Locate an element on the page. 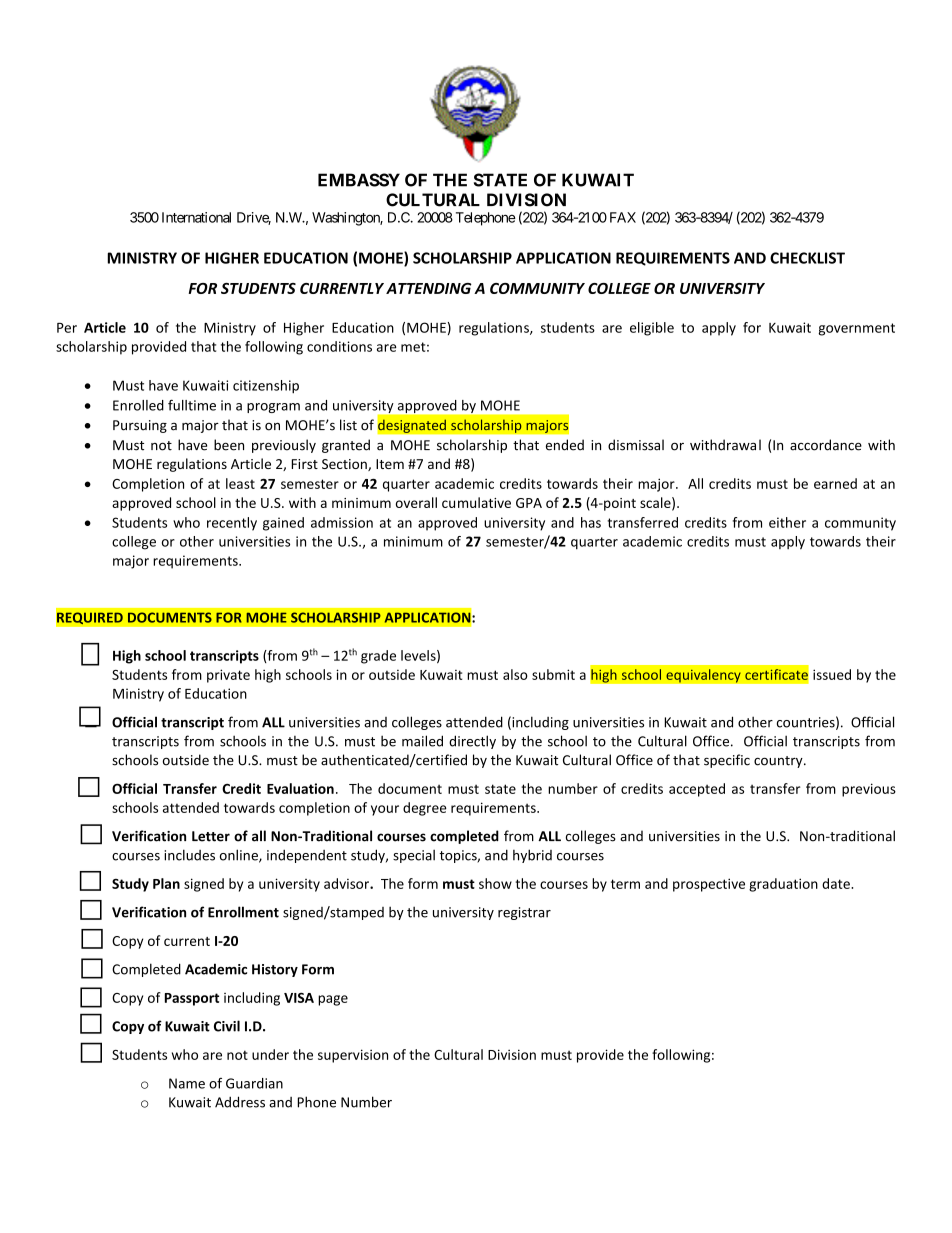 Image resolution: width=952 pixels, height=1233 pixels. cumulative is located at coordinates (476, 502).
